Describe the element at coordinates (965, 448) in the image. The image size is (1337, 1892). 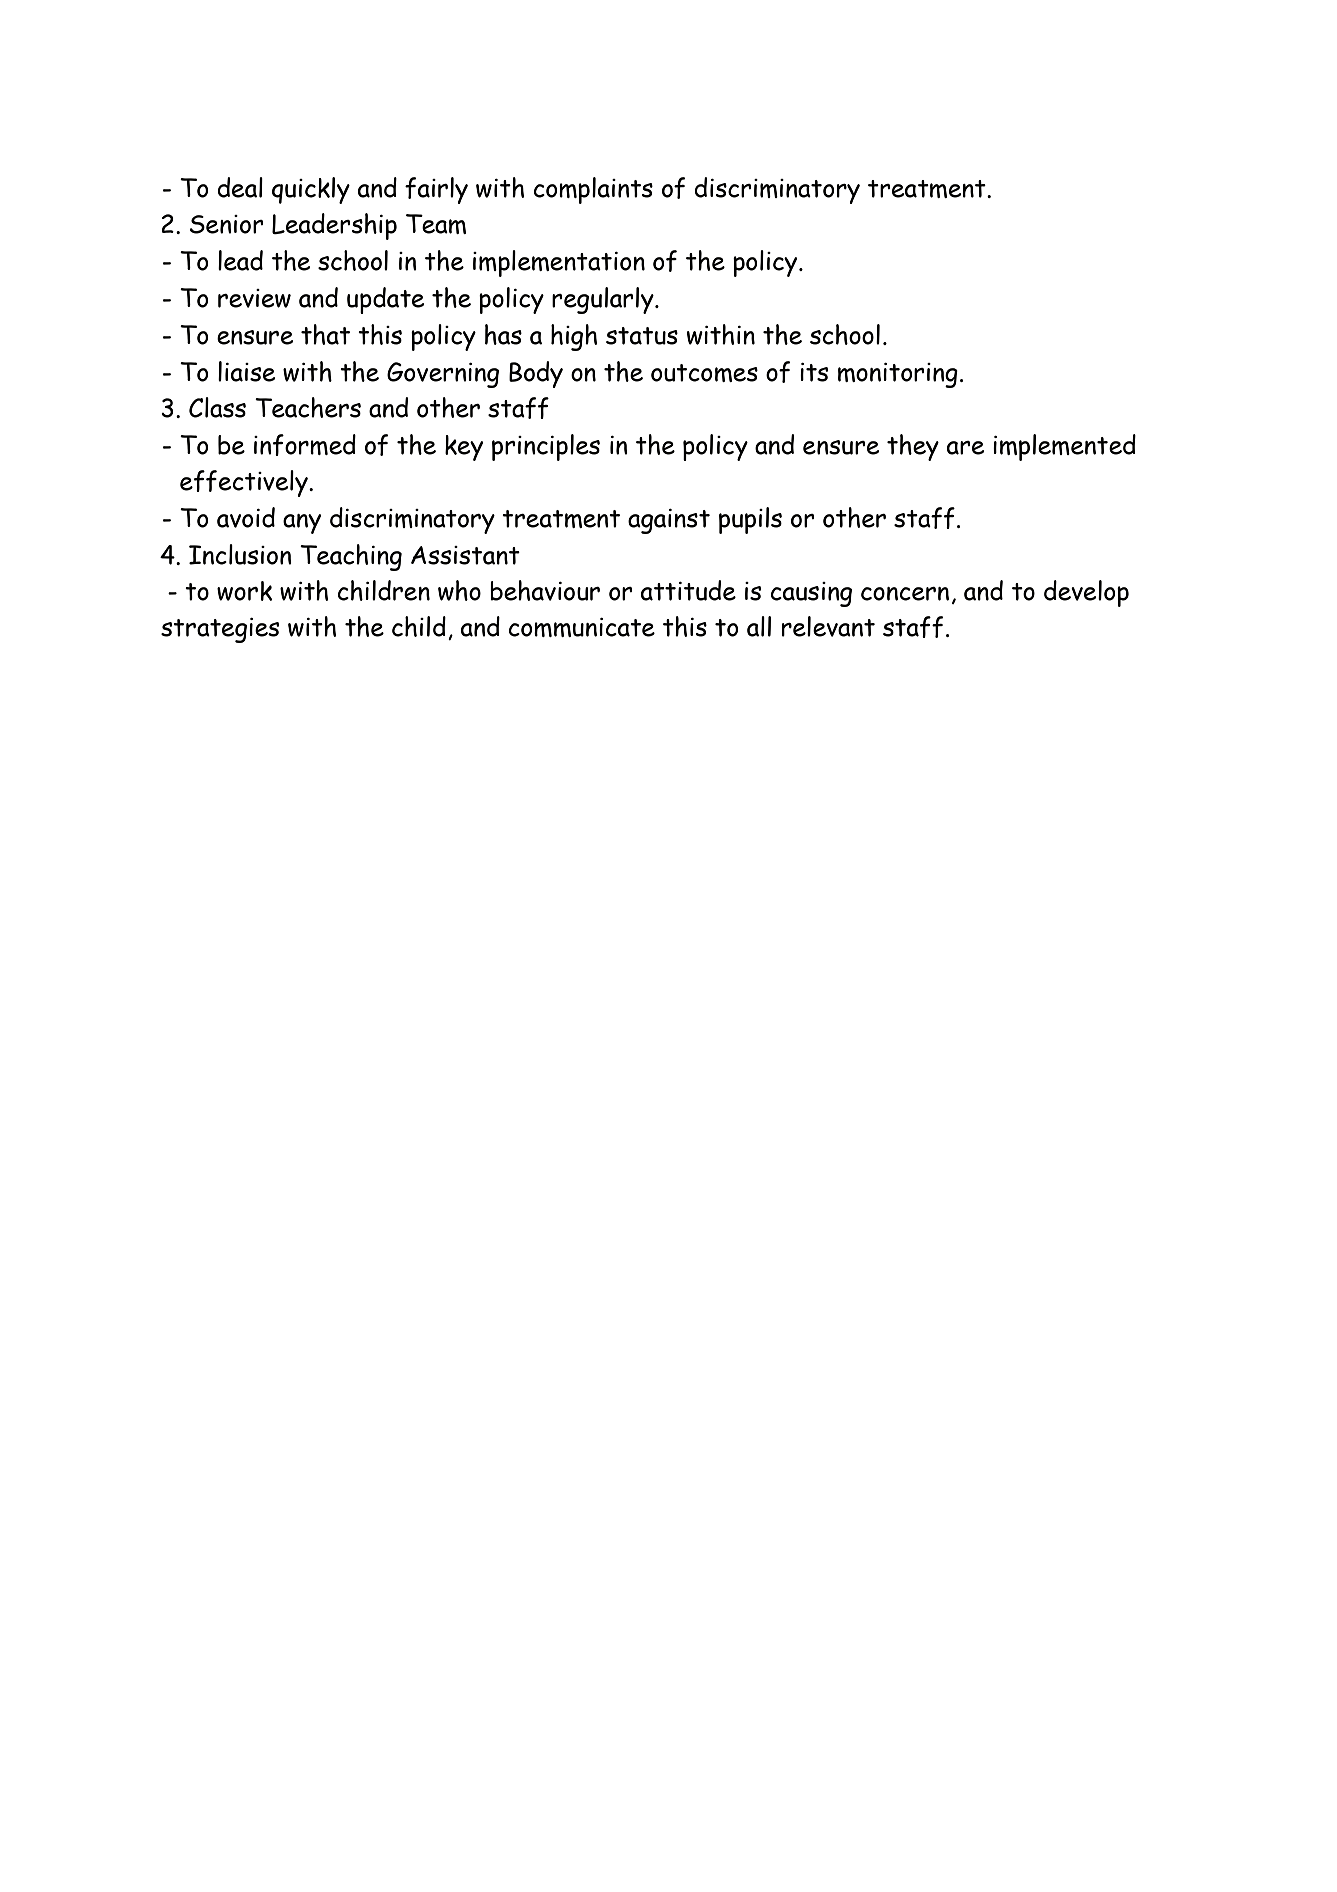
I see `are` at that location.
